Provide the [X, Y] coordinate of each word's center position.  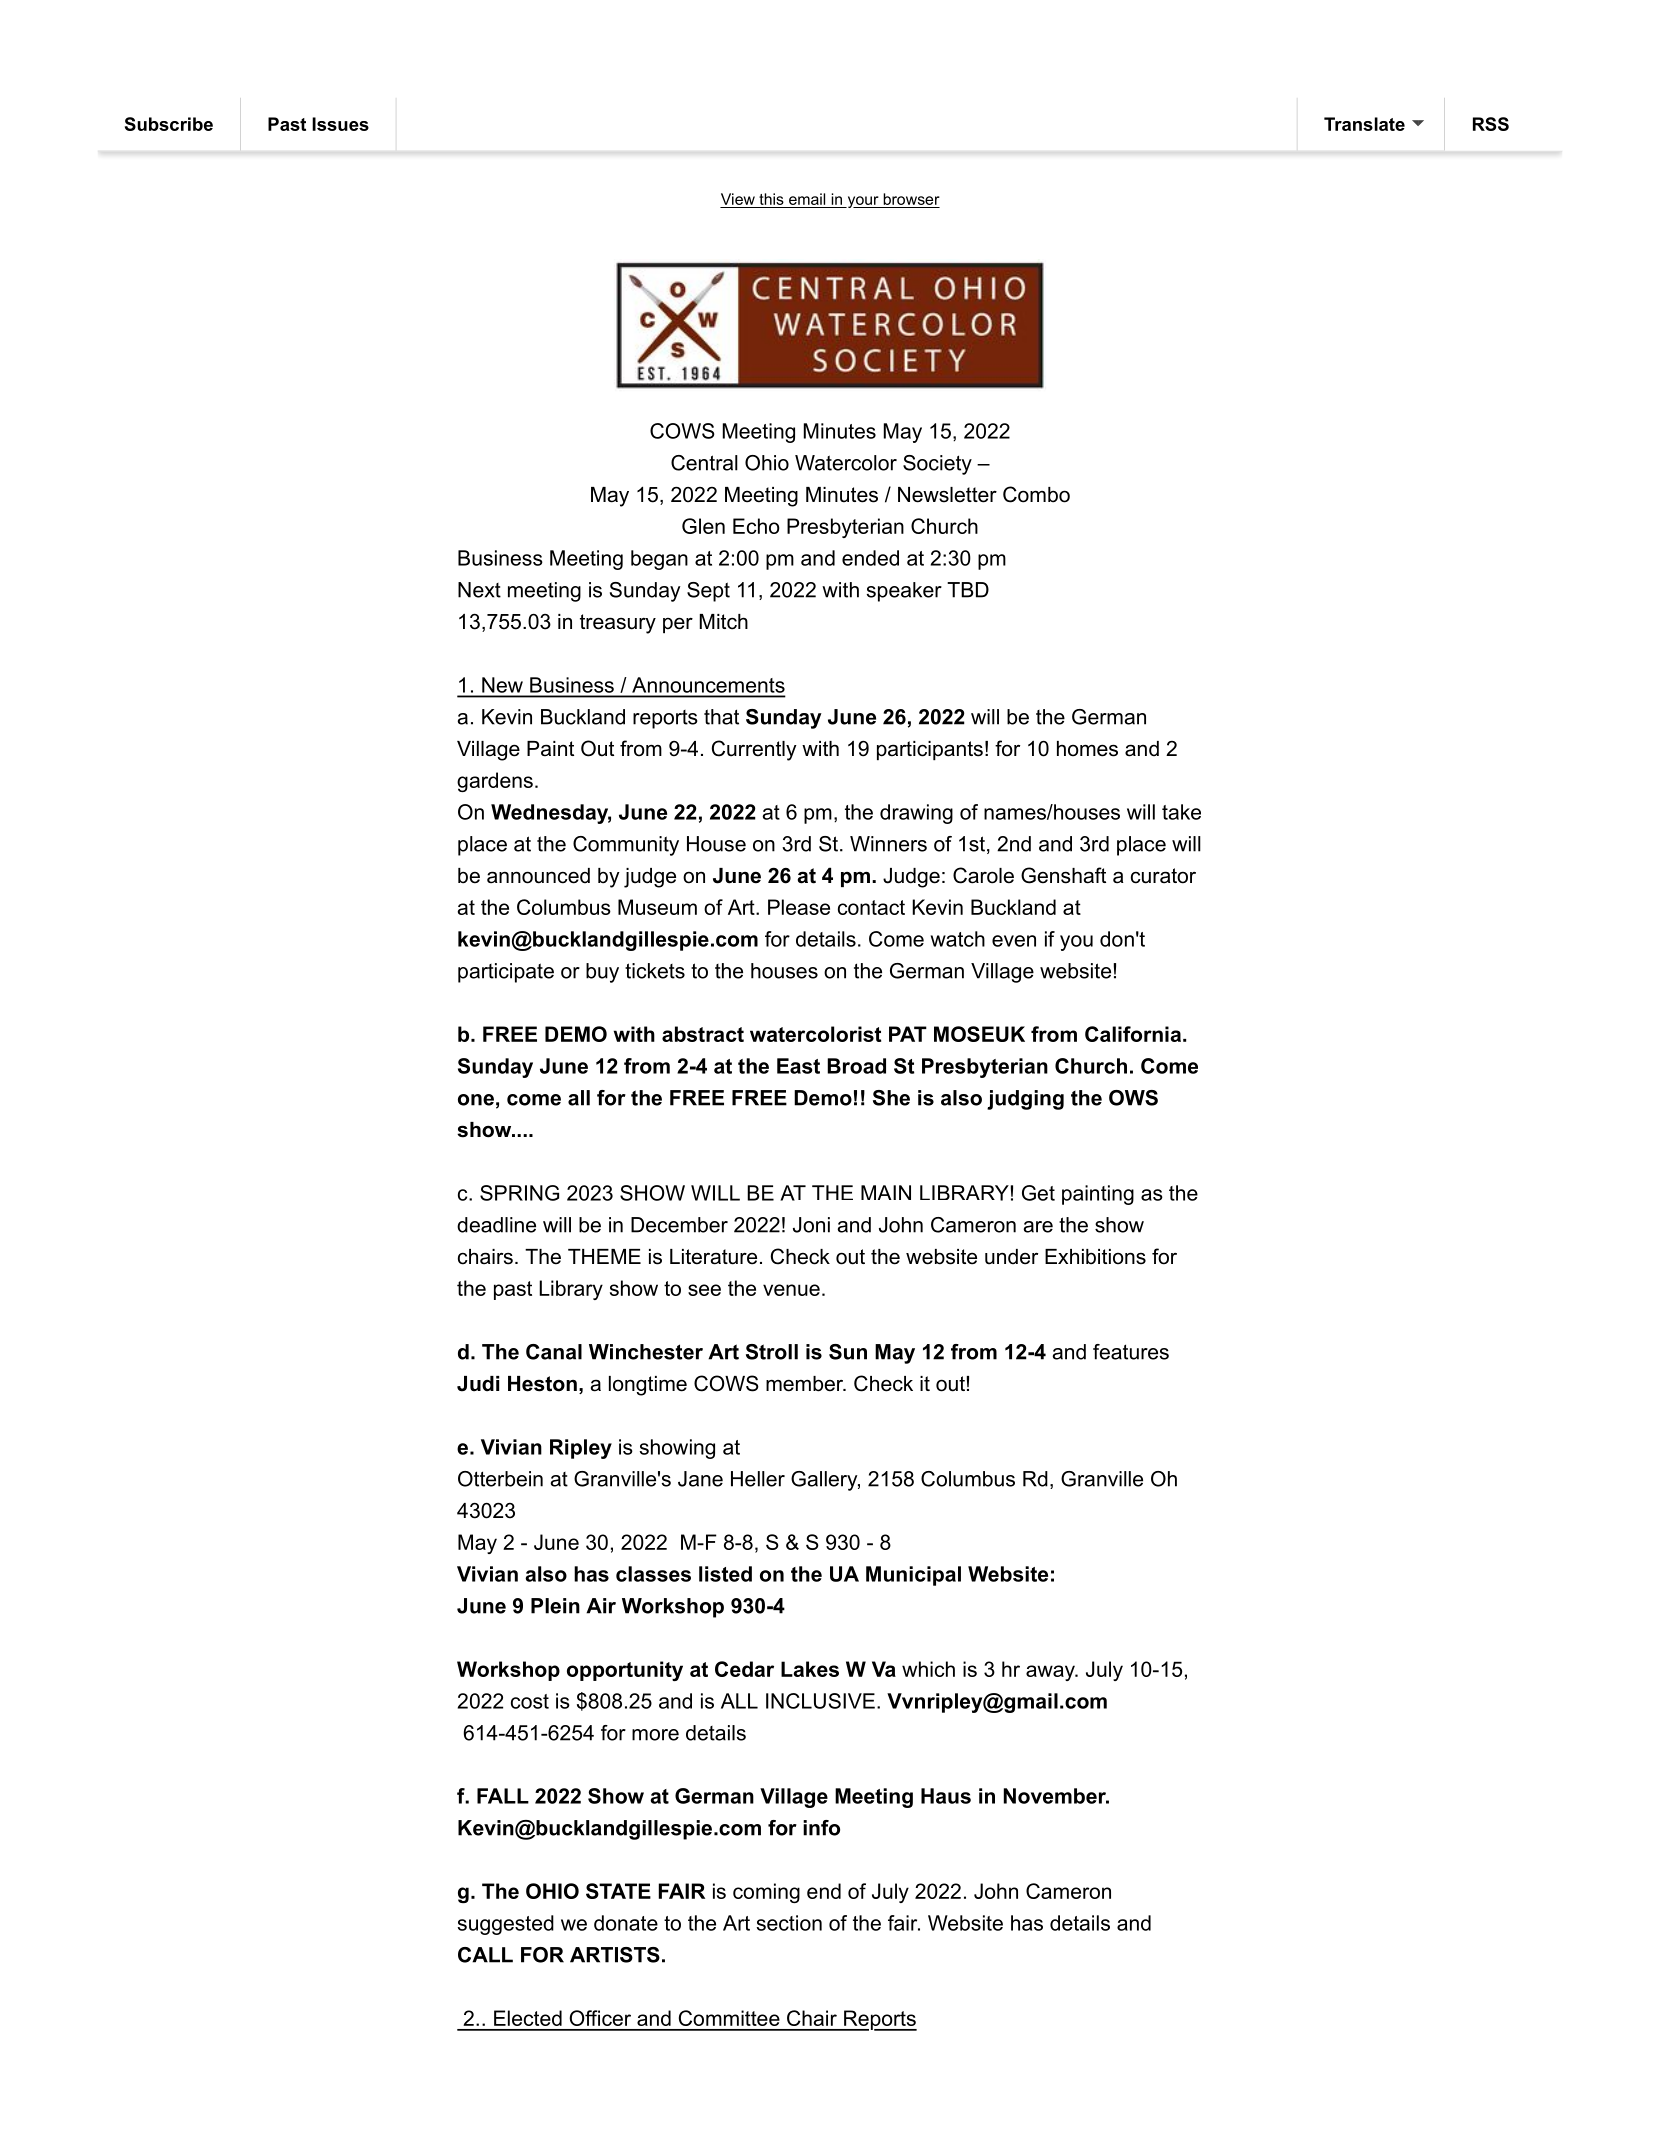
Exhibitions [1095, 1257]
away [1051, 1673]
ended [870, 558]
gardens [495, 782]
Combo [1036, 494]
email [807, 199]
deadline [496, 1225]
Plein [555, 1606]
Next [479, 590]
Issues [340, 124]
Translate [1364, 124]
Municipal [913, 1576]
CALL [485, 1955]
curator [1163, 876]
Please [799, 907]
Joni [811, 1225]
